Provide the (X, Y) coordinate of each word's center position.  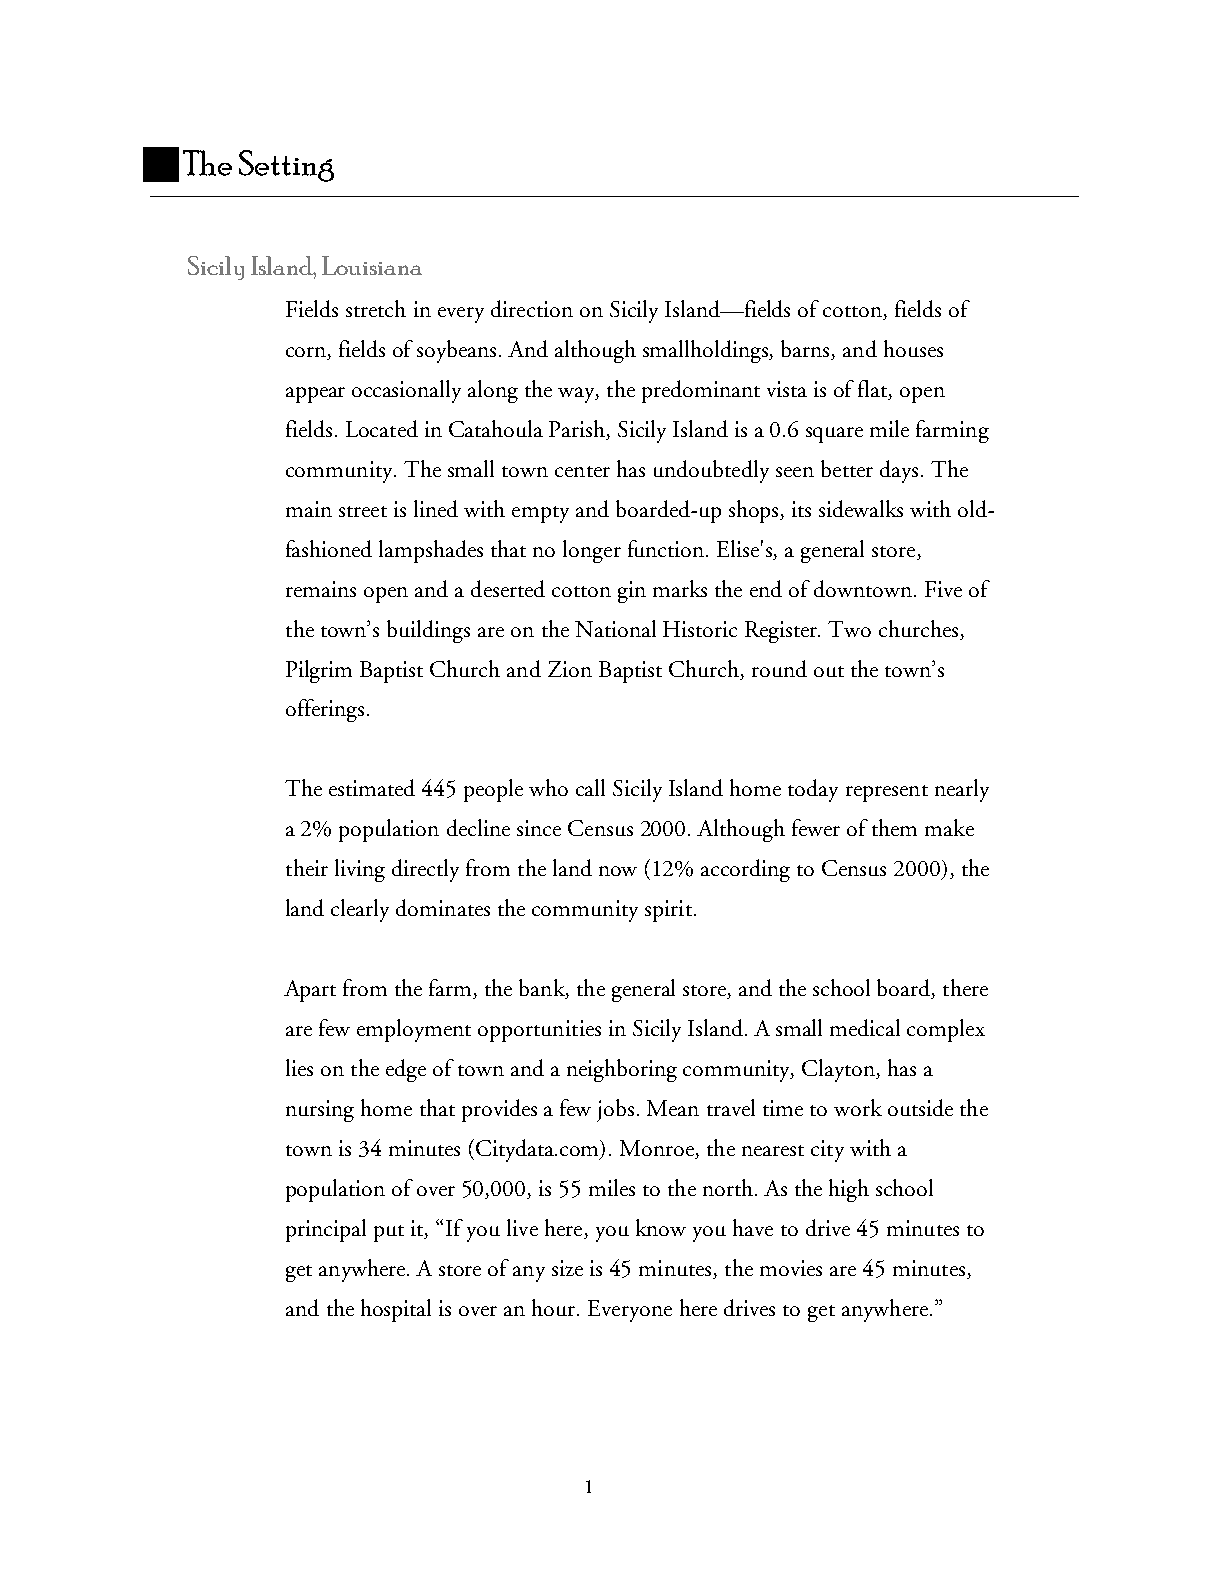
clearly (360, 910)
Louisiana (372, 265)
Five (943, 589)
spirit (668, 911)
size (567, 1268)
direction (532, 308)
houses (913, 348)
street (363, 511)
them (894, 827)
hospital (396, 1310)
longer (592, 551)
